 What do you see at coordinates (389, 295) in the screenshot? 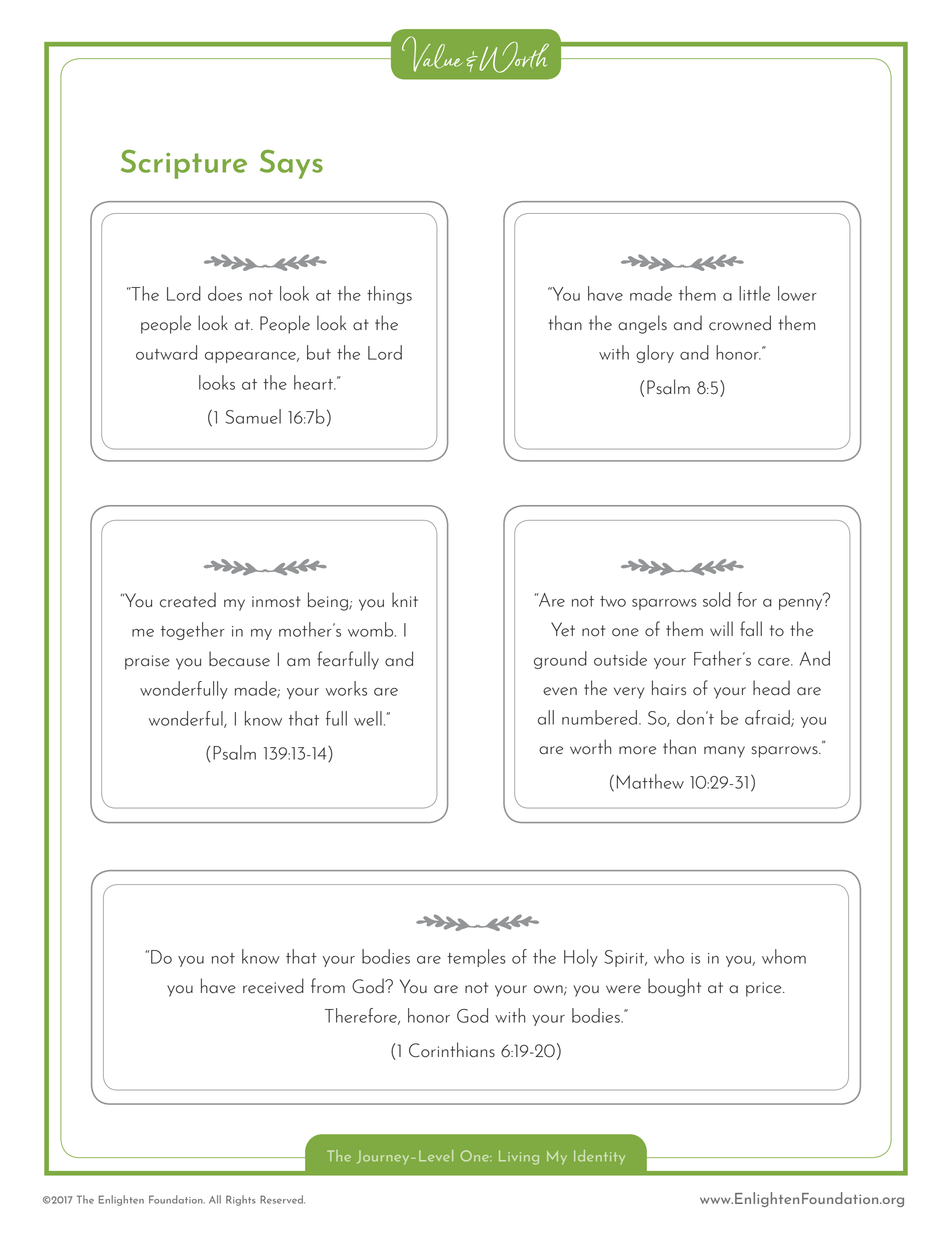
I see `things` at bounding box center [389, 295].
